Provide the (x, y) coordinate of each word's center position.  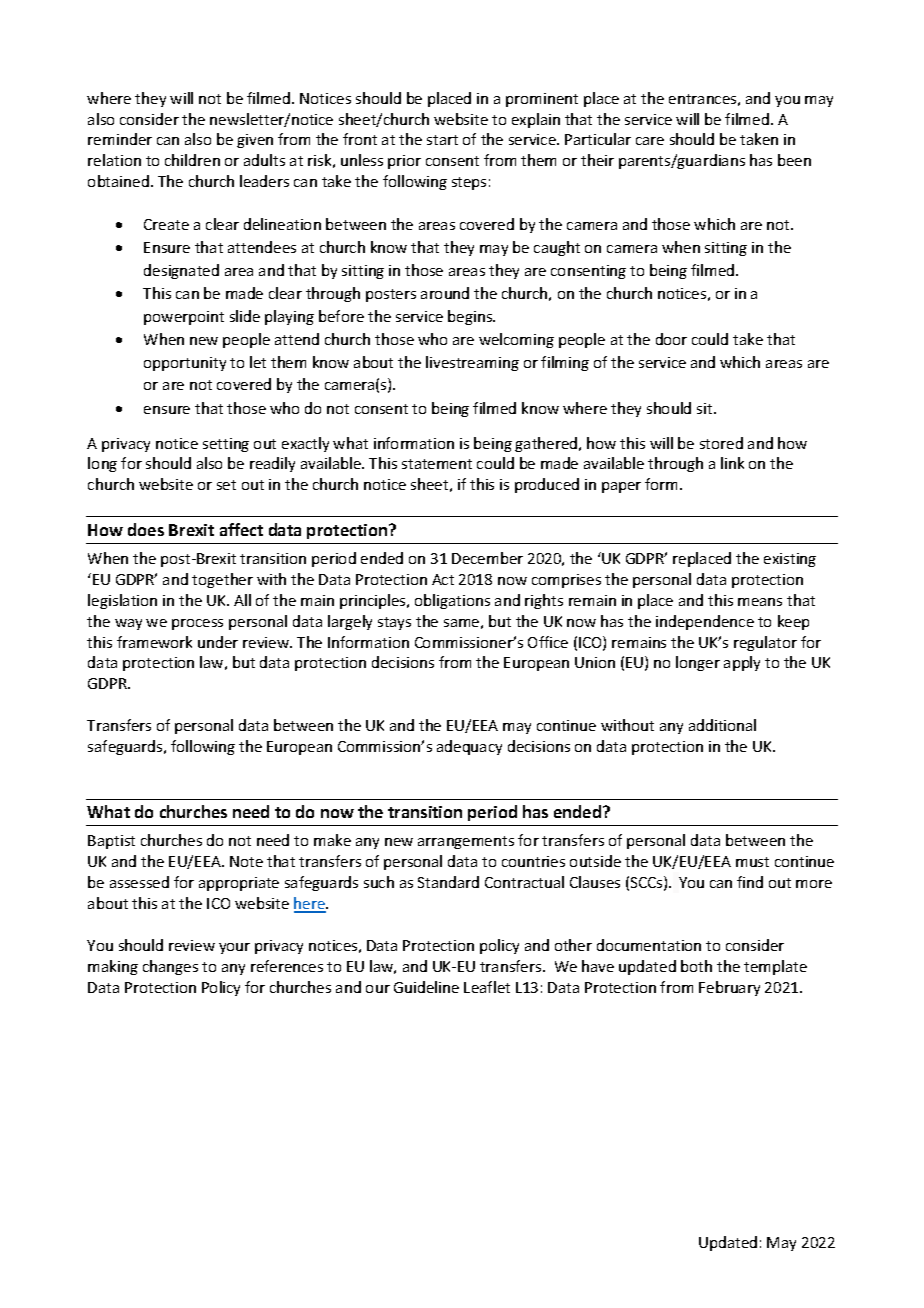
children (192, 160)
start (442, 140)
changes (170, 967)
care (650, 141)
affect (241, 529)
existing (790, 560)
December (487, 558)
